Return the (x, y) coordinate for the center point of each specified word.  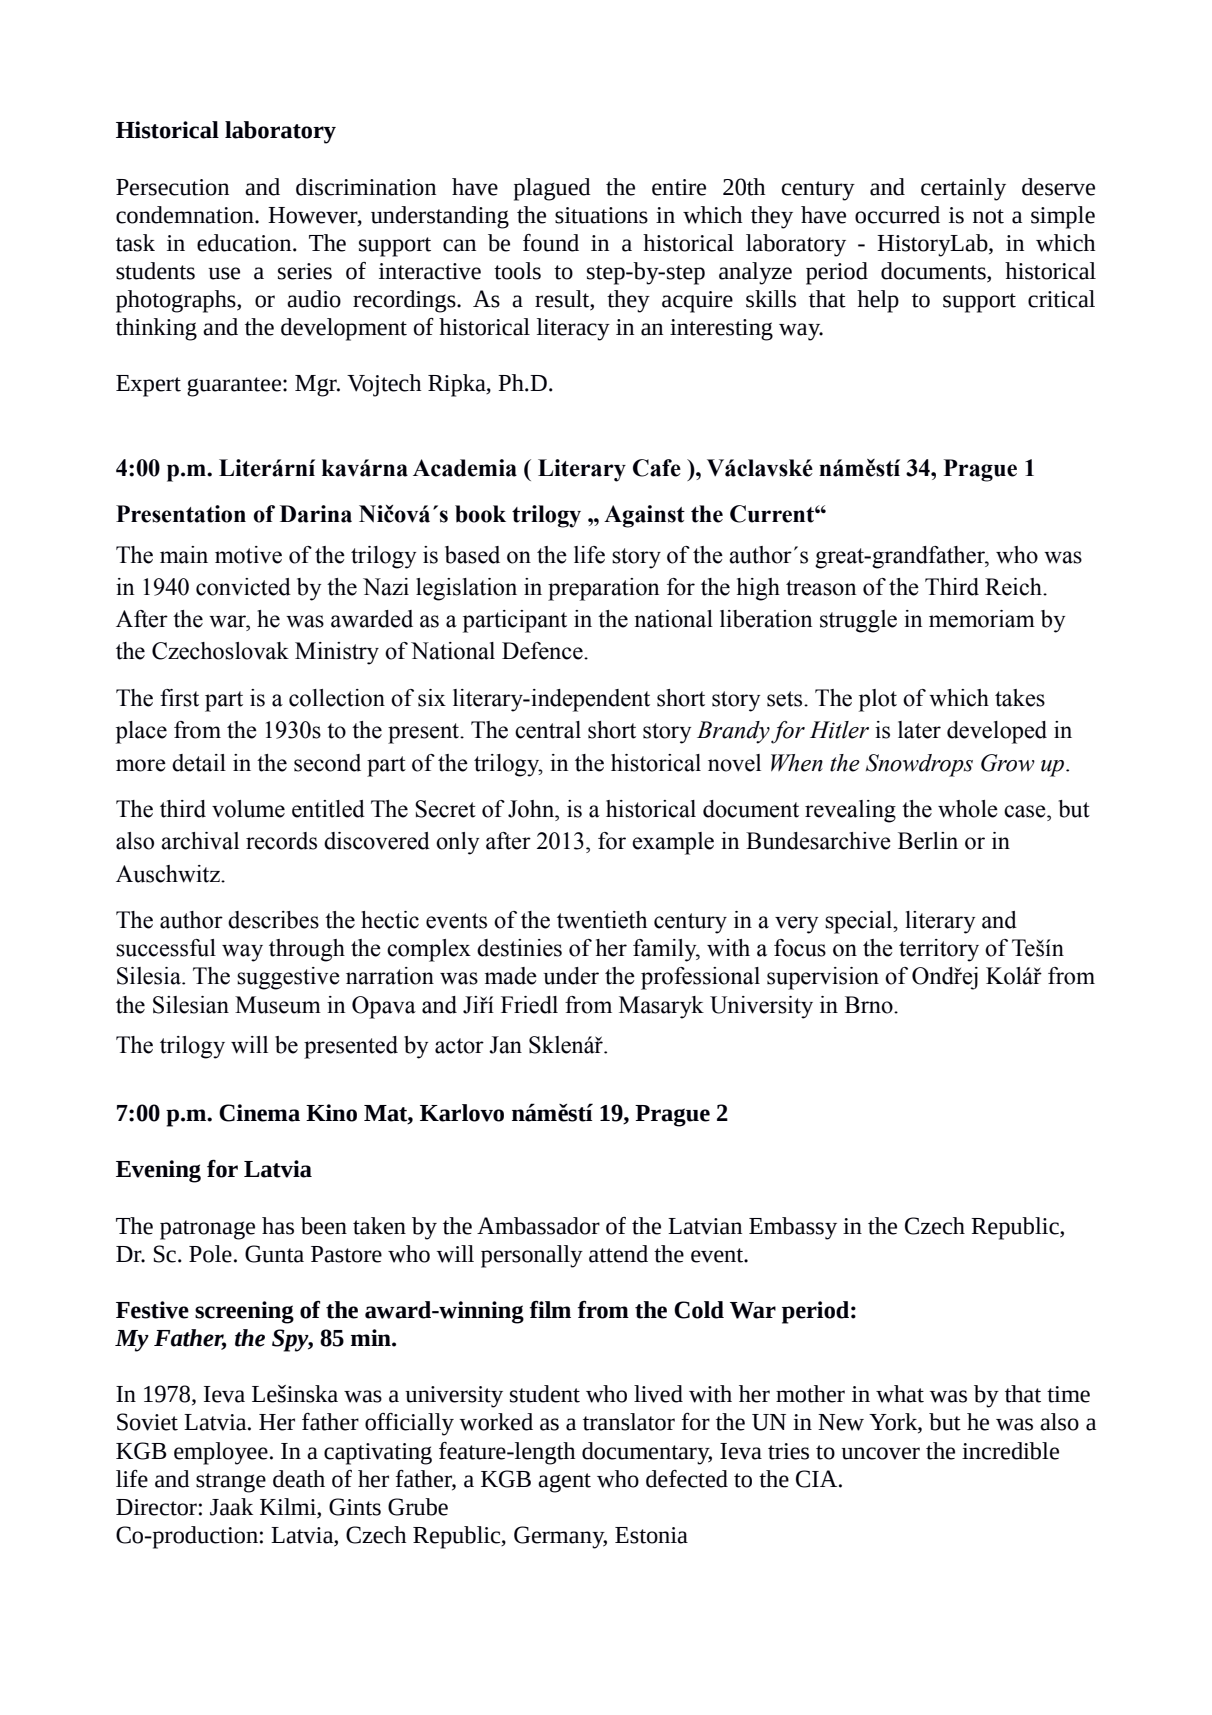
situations (601, 215)
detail (199, 763)
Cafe (657, 468)
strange (231, 1483)
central (548, 730)
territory (939, 950)
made (510, 976)
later (919, 730)
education (245, 243)
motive (248, 555)
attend (618, 1254)
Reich (1015, 587)
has (278, 1226)
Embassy (793, 1228)
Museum (278, 1005)
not (988, 216)
